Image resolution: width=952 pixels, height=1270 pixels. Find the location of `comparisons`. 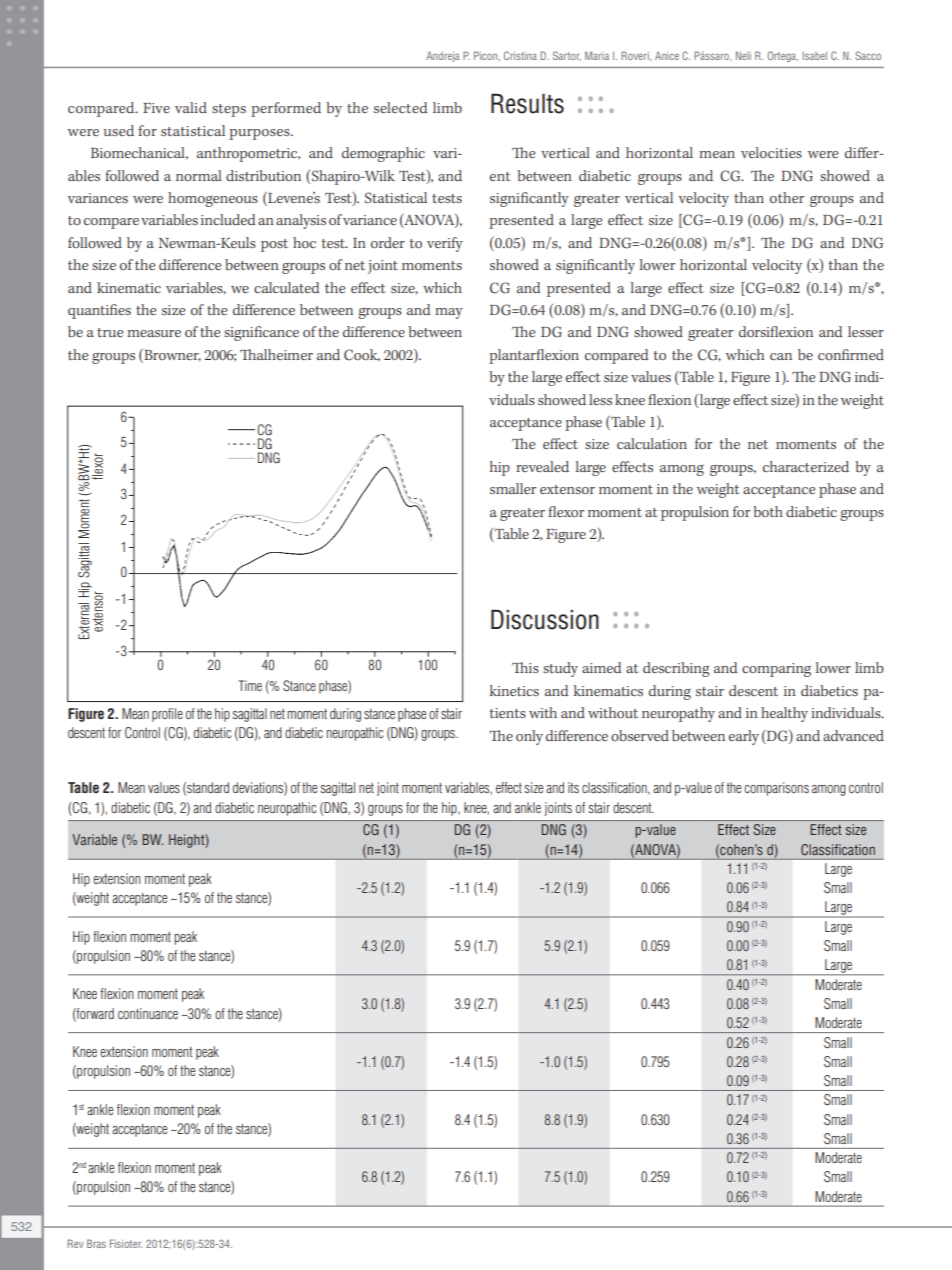

comparisons is located at coordinates (776, 789).
